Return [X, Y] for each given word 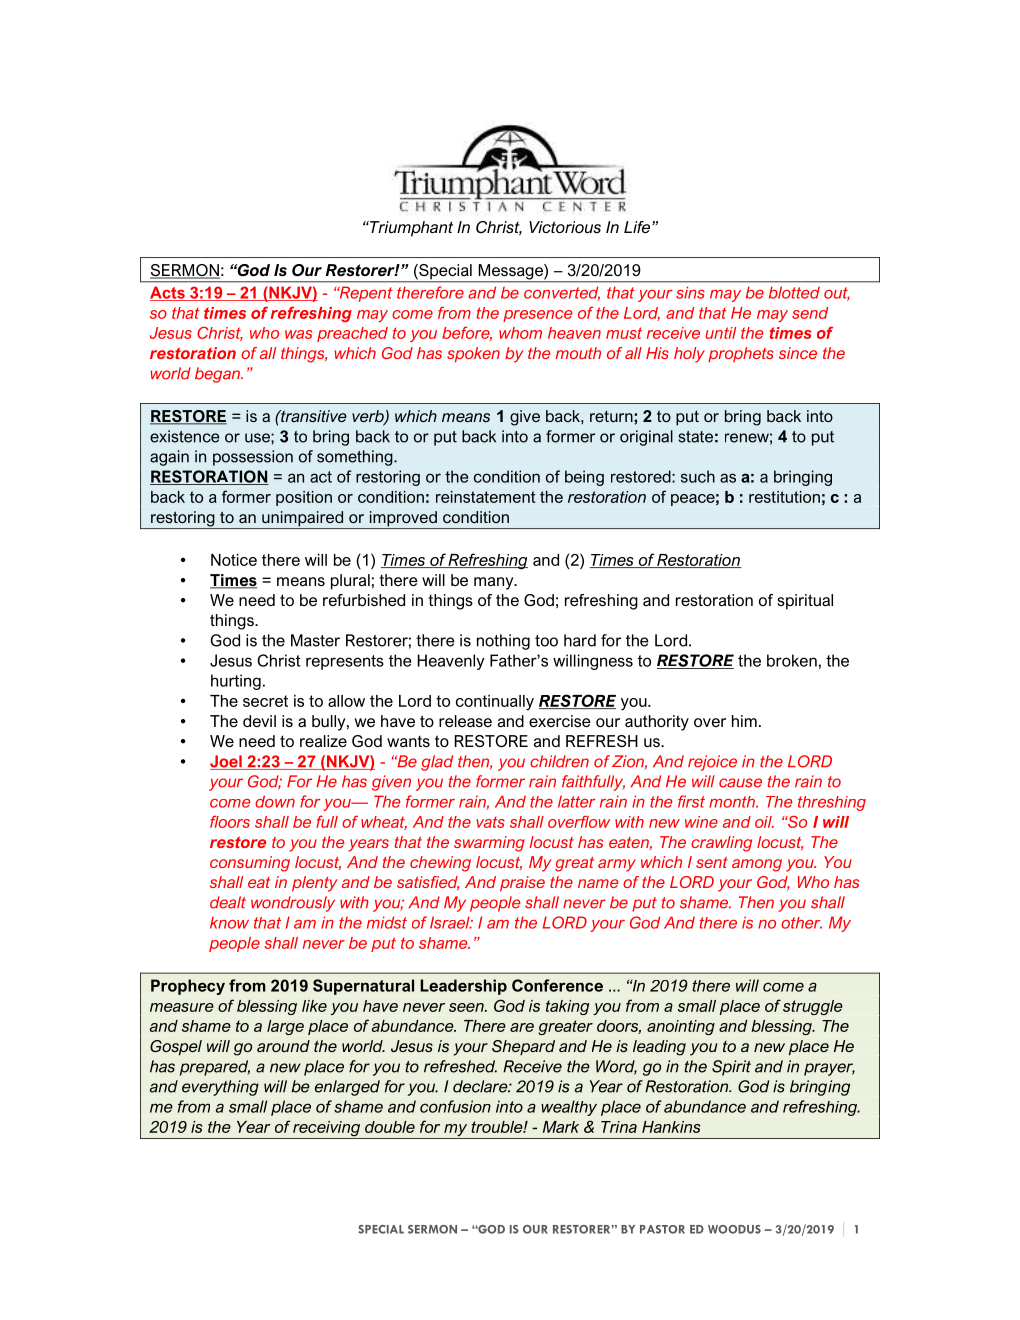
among [757, 865]
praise [522, 884]
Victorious [565, 227]
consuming [250, 864]
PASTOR [662, 1229]
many [495, 583]
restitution [784, 497]
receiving [326, 1130]
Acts [168, 293]
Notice [234, 560]
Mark [561, 1127]
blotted [794, 292]
